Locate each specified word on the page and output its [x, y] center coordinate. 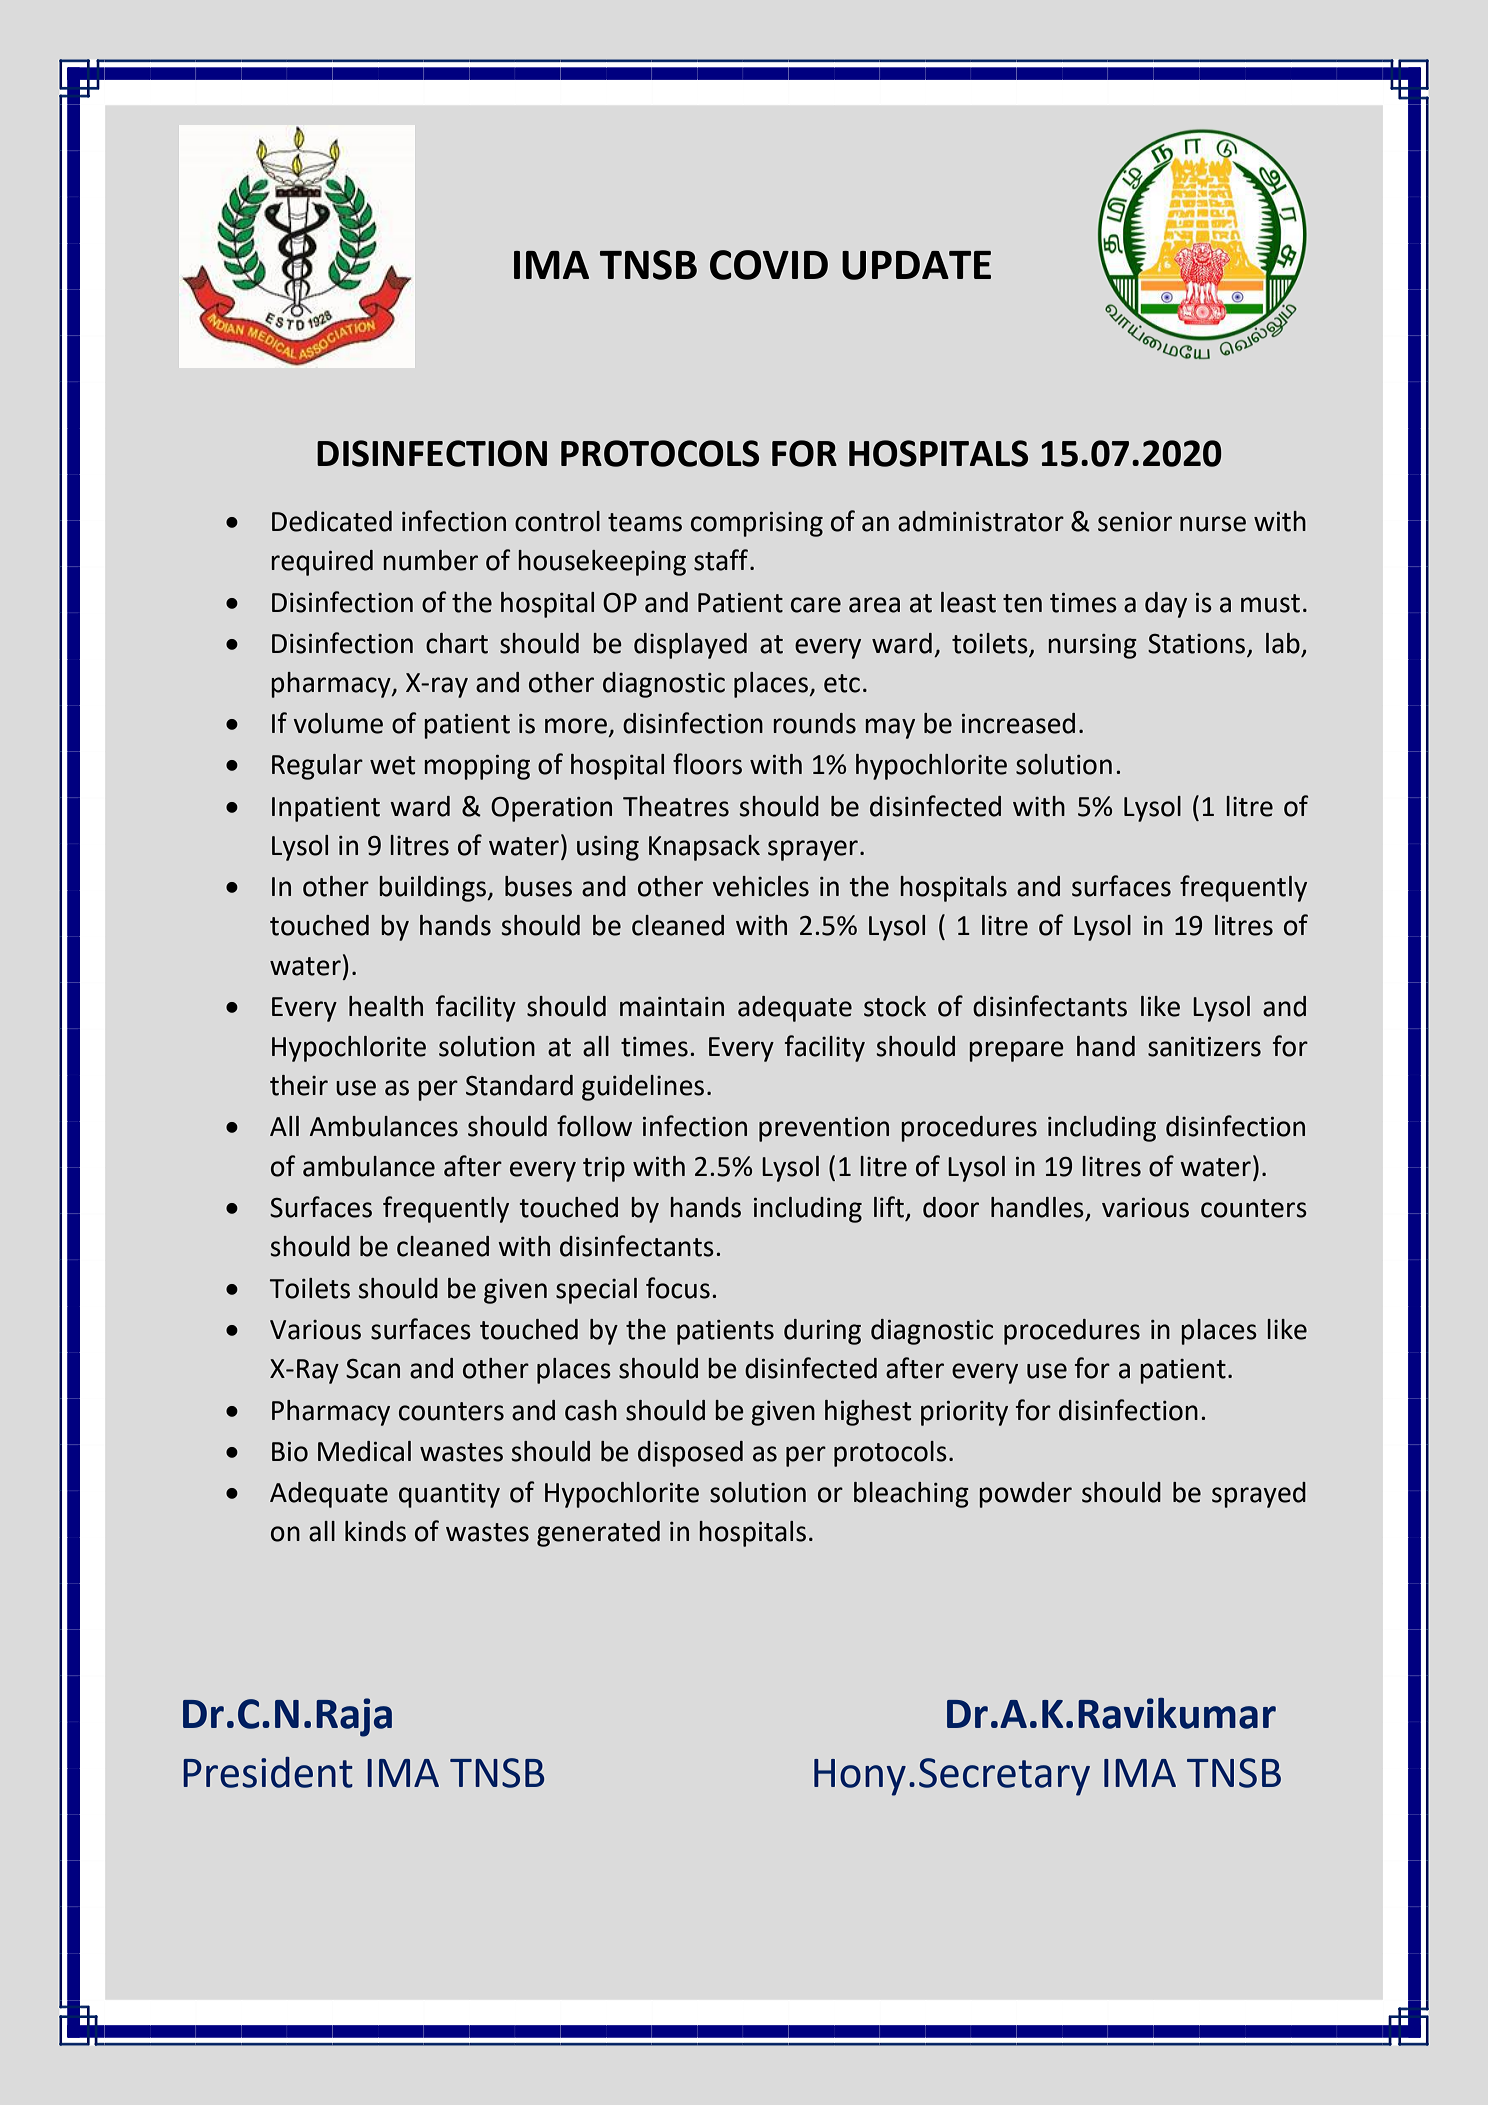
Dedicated [332, 521]
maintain [672, 1007]
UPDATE [916, 265]
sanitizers [1204, 1047]
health [386, 1006]
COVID [769, 265]
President [268, 1772]
